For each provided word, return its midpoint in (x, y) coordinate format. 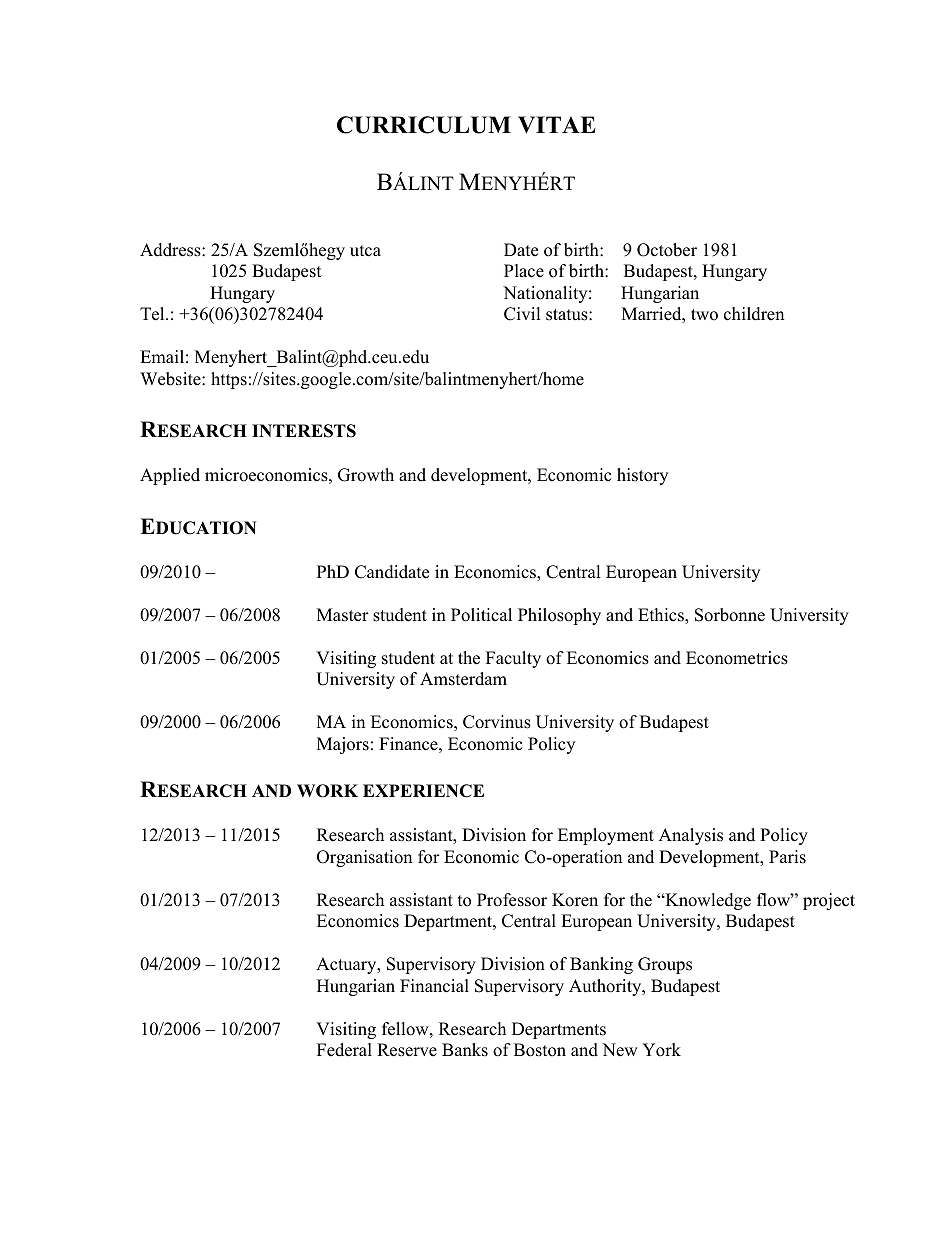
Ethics (662, 616)
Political (481, 615)
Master (343, 615)
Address (171, 250)
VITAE (557, 125)
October (667, 250)
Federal (344, 1050)
